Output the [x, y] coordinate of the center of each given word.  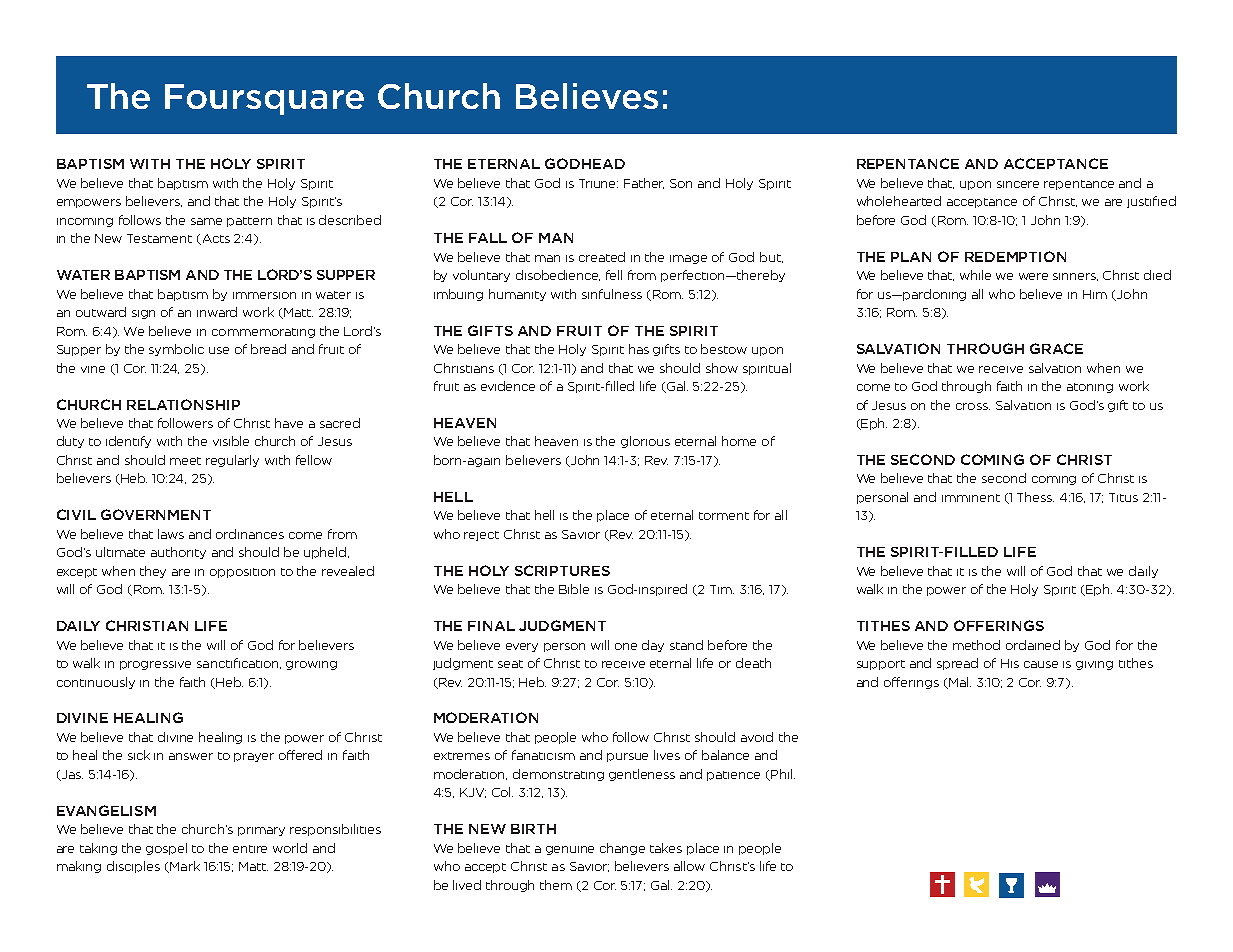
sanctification [239, 663]
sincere [1018, 184]
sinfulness [612, 294]
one [626, 646]
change [622, 849]
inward [217, 312]
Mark [184, 867]
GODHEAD [585, 163]
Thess [1035, 497]
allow [689, 866]
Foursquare [264, 99]
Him [1095, 294]
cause [1041, 664]
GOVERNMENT [156, 514]
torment [724, 516]
